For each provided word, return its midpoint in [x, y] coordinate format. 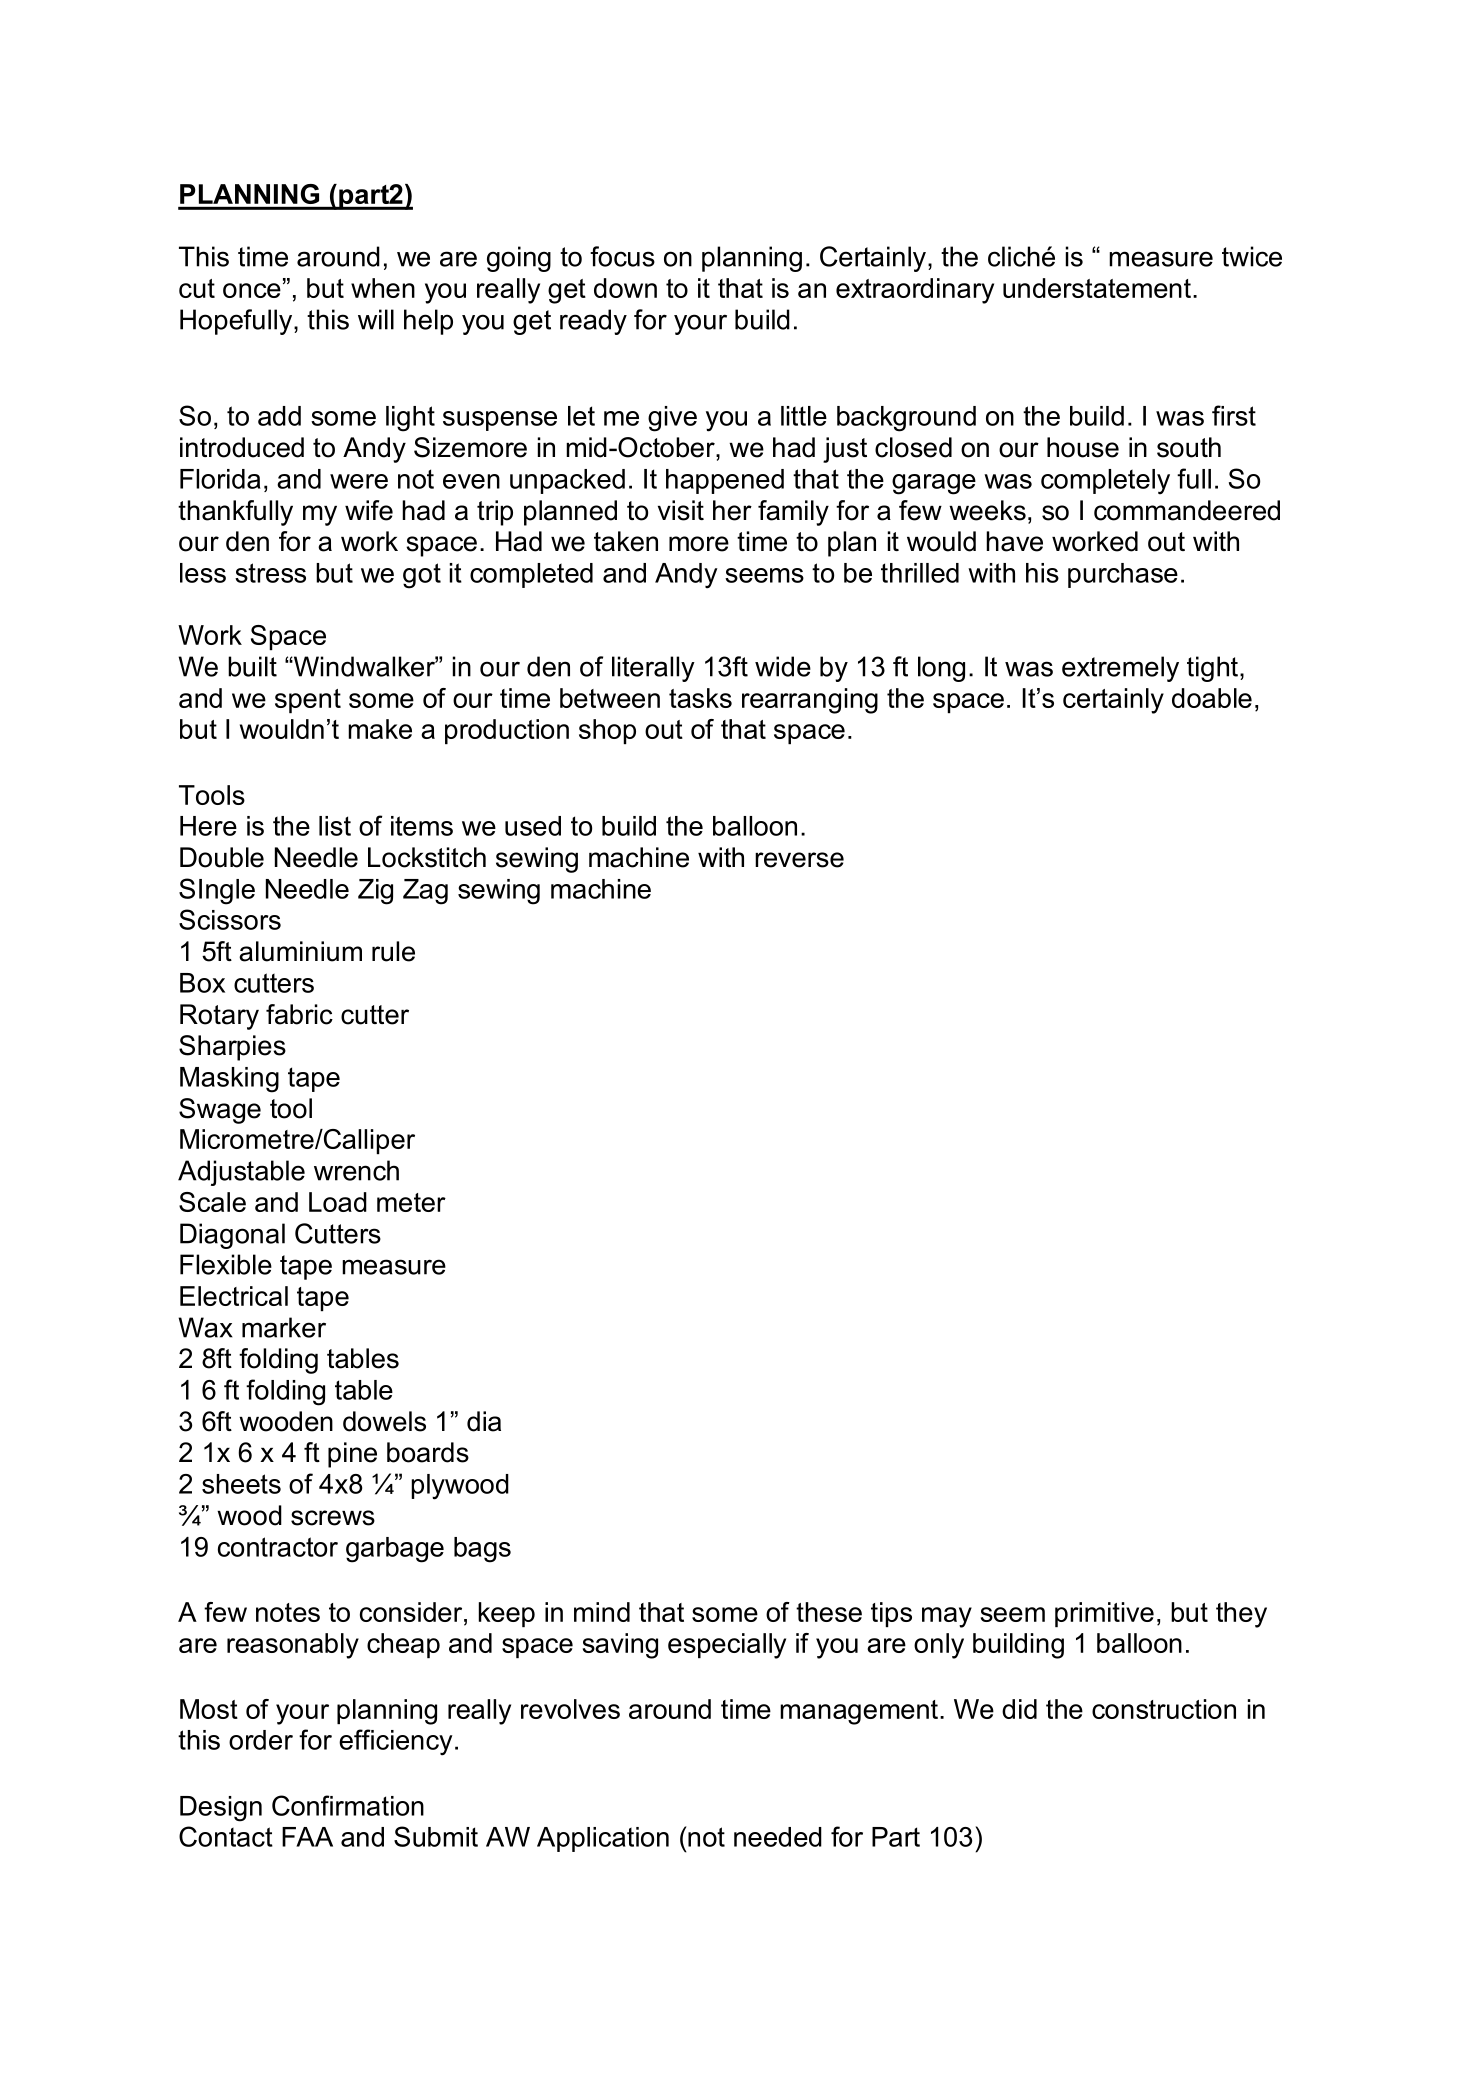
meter [411, 1202]
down [625, 288]
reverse [799, 860]
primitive [1104, 1614]
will [376, 319]
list [335, 826]
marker [284, 1327]
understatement [1097, 288]
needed [778, 1837]
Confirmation [348, 1805]
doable [1212, 698]
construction [1164, 1709]
